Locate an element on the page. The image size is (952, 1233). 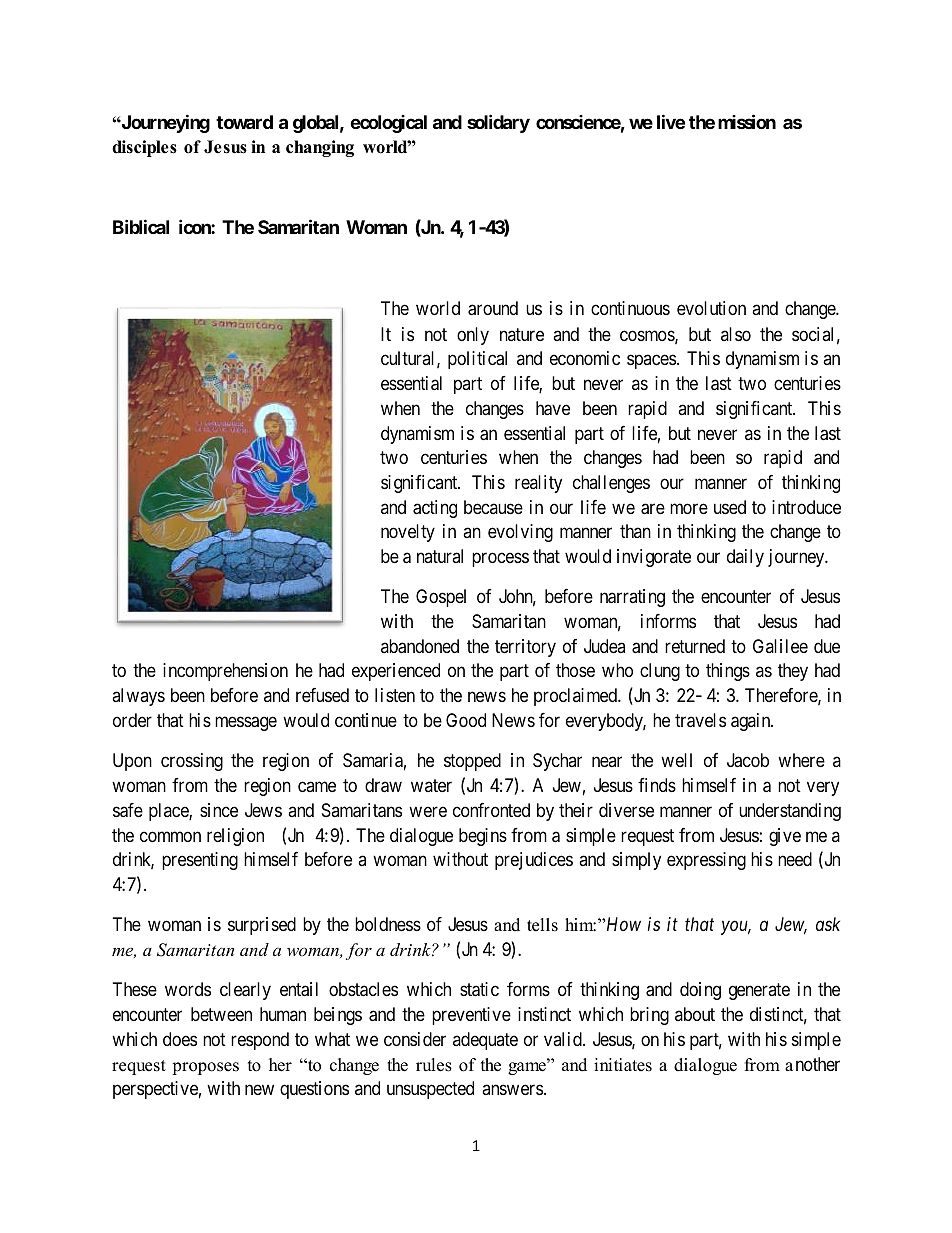
toward is located at coordinates (244, 122).
